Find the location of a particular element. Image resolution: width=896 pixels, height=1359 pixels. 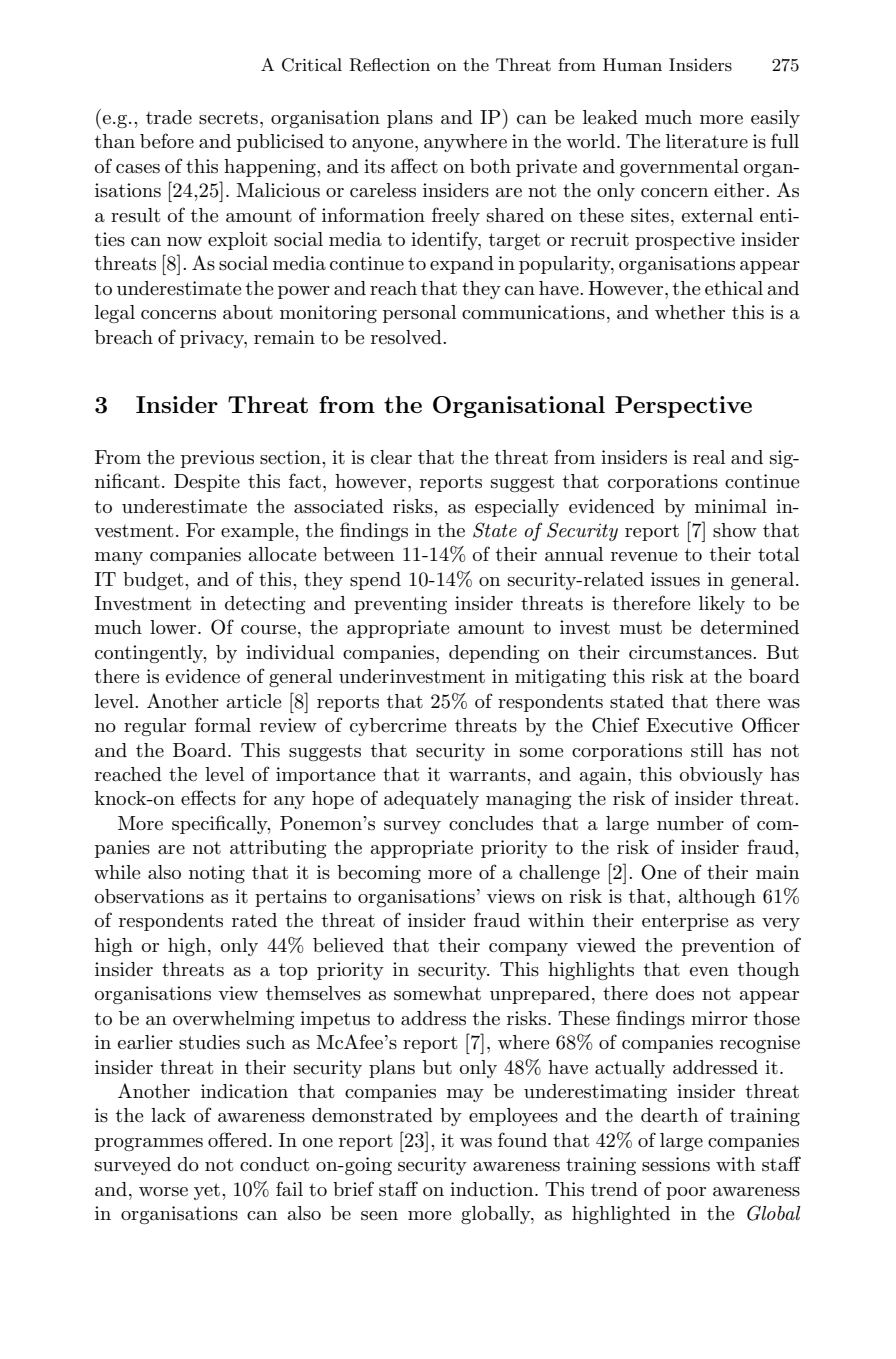

literature is located at coordinates (707, 141).
